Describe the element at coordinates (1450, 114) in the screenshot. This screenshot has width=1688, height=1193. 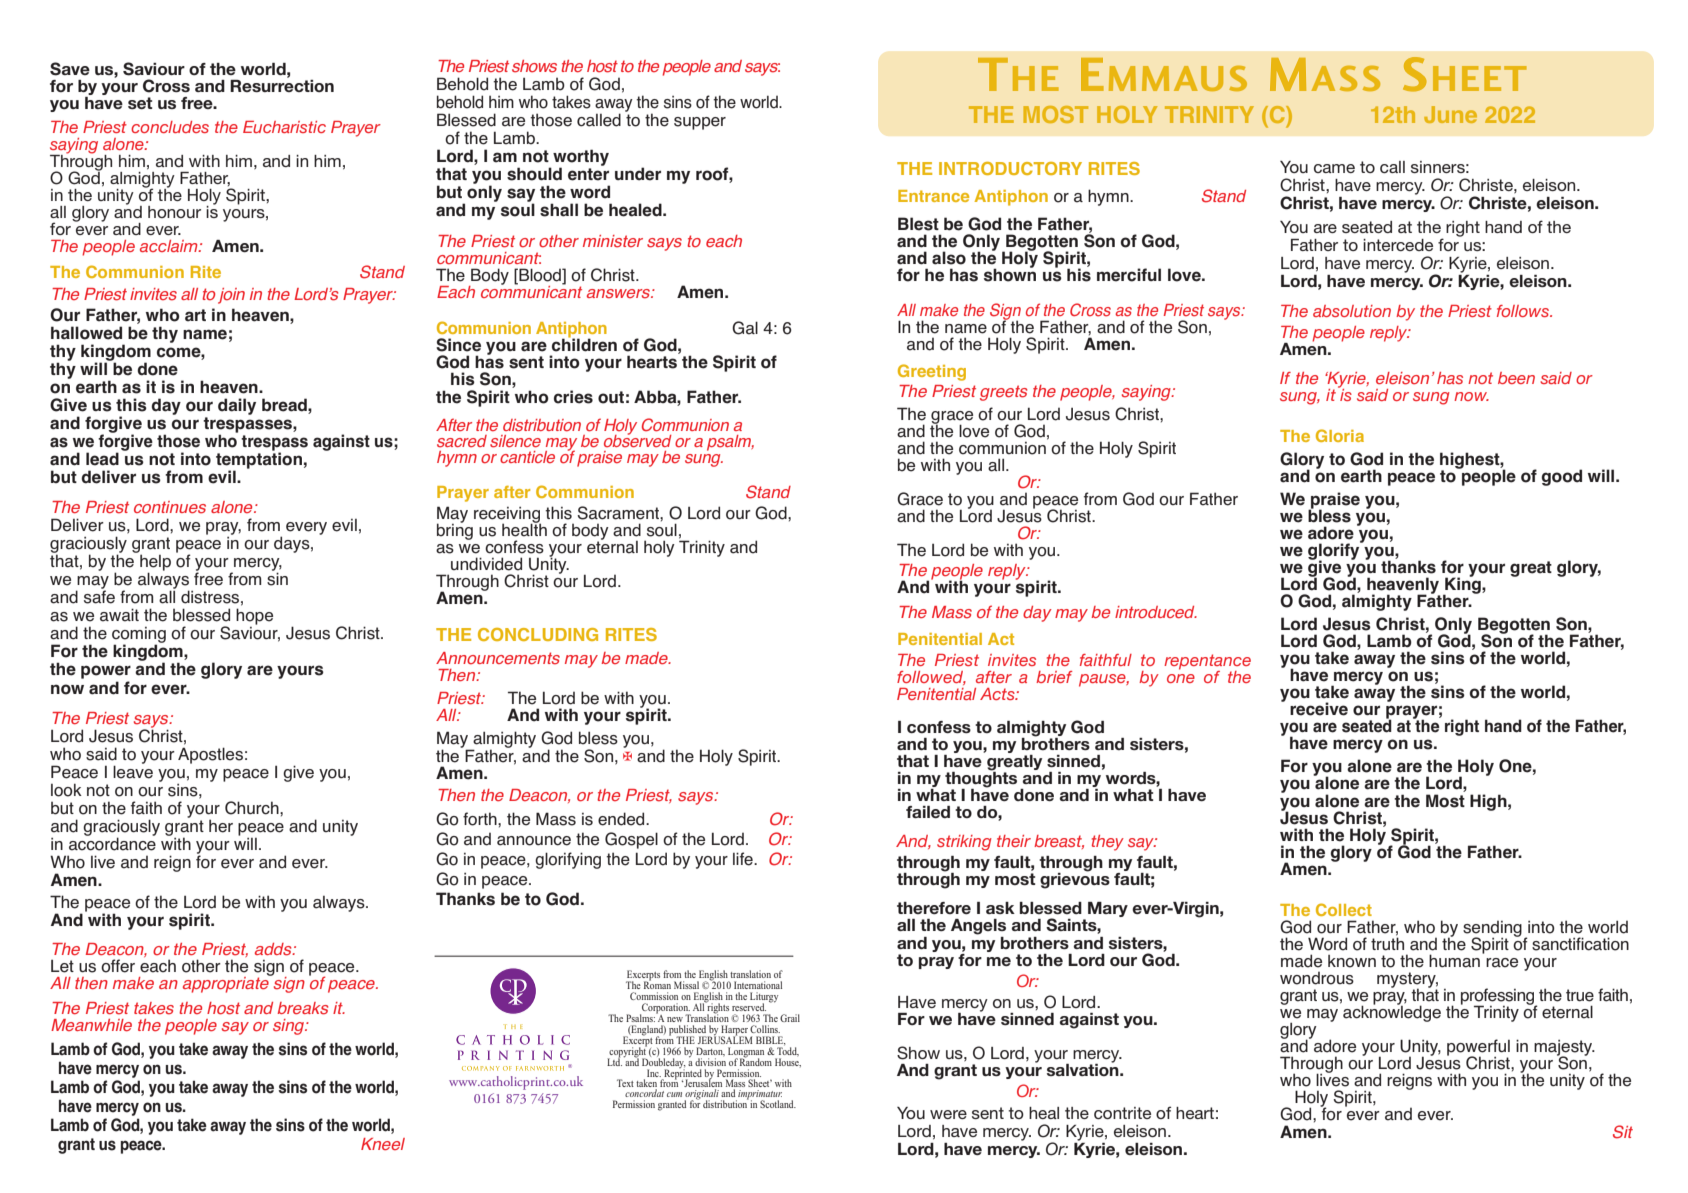
I see `June` at that location.
